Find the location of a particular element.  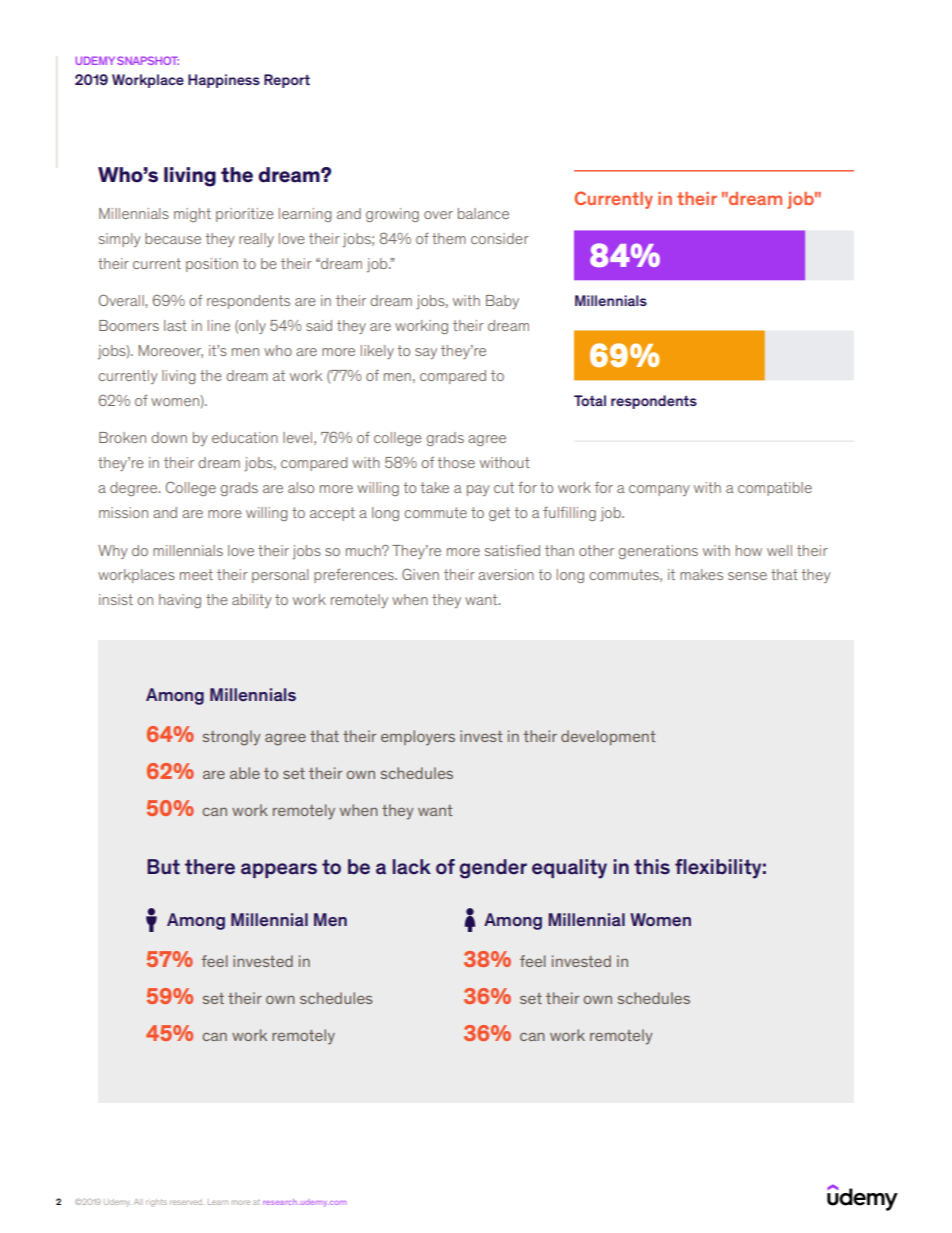

development is located at coordinates (608, 737).
